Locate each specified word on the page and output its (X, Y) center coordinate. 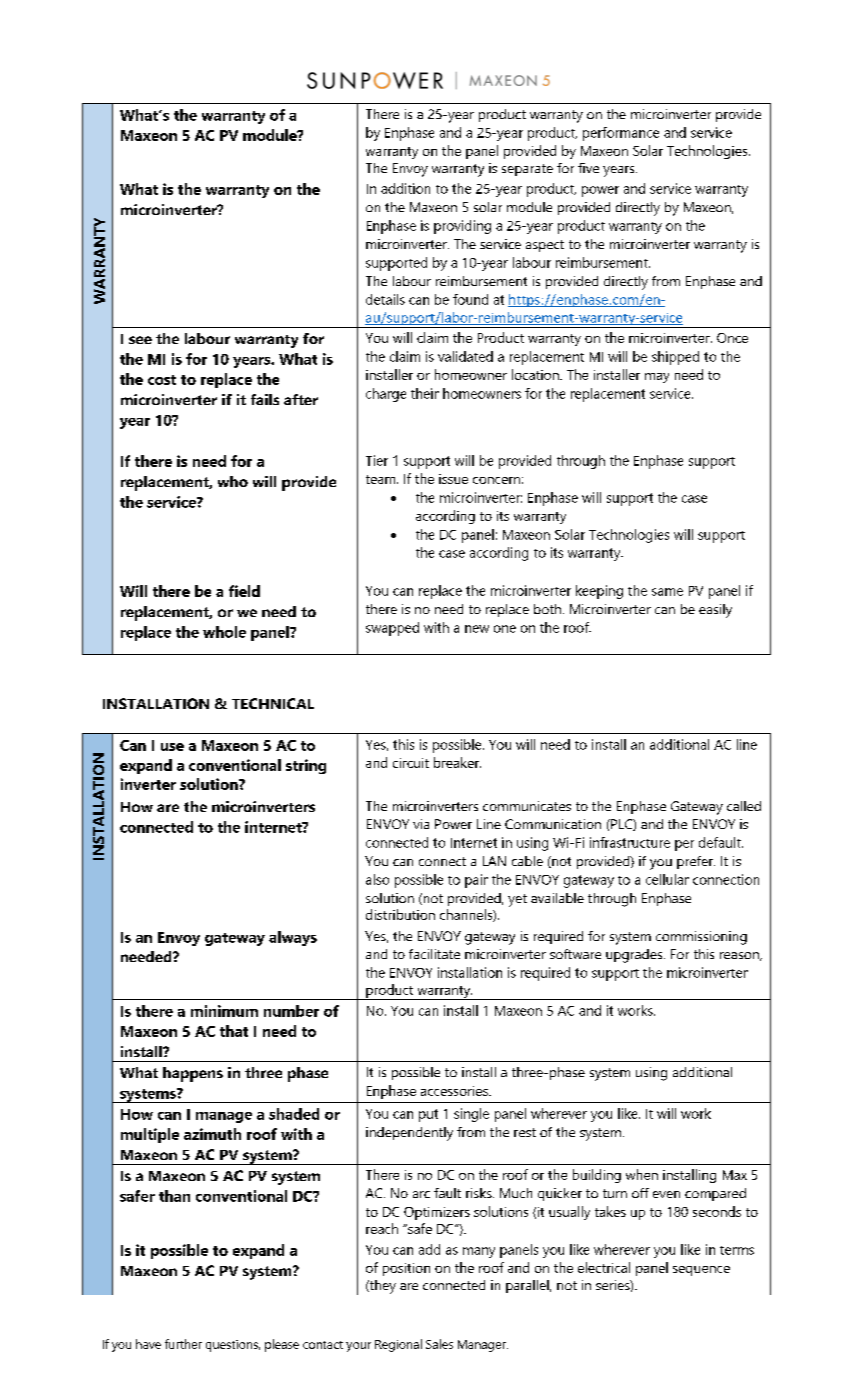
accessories (455, 1091)
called (744, 806)
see (140, 340)
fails (265, 399)
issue (453, 479)
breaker (457, 762)
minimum (224, 1011)
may (657, 378)
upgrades (635, 956)
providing (462, 227)
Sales (439, 1344)
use (172, 747)
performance (621, 134)
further (183, 1344)
